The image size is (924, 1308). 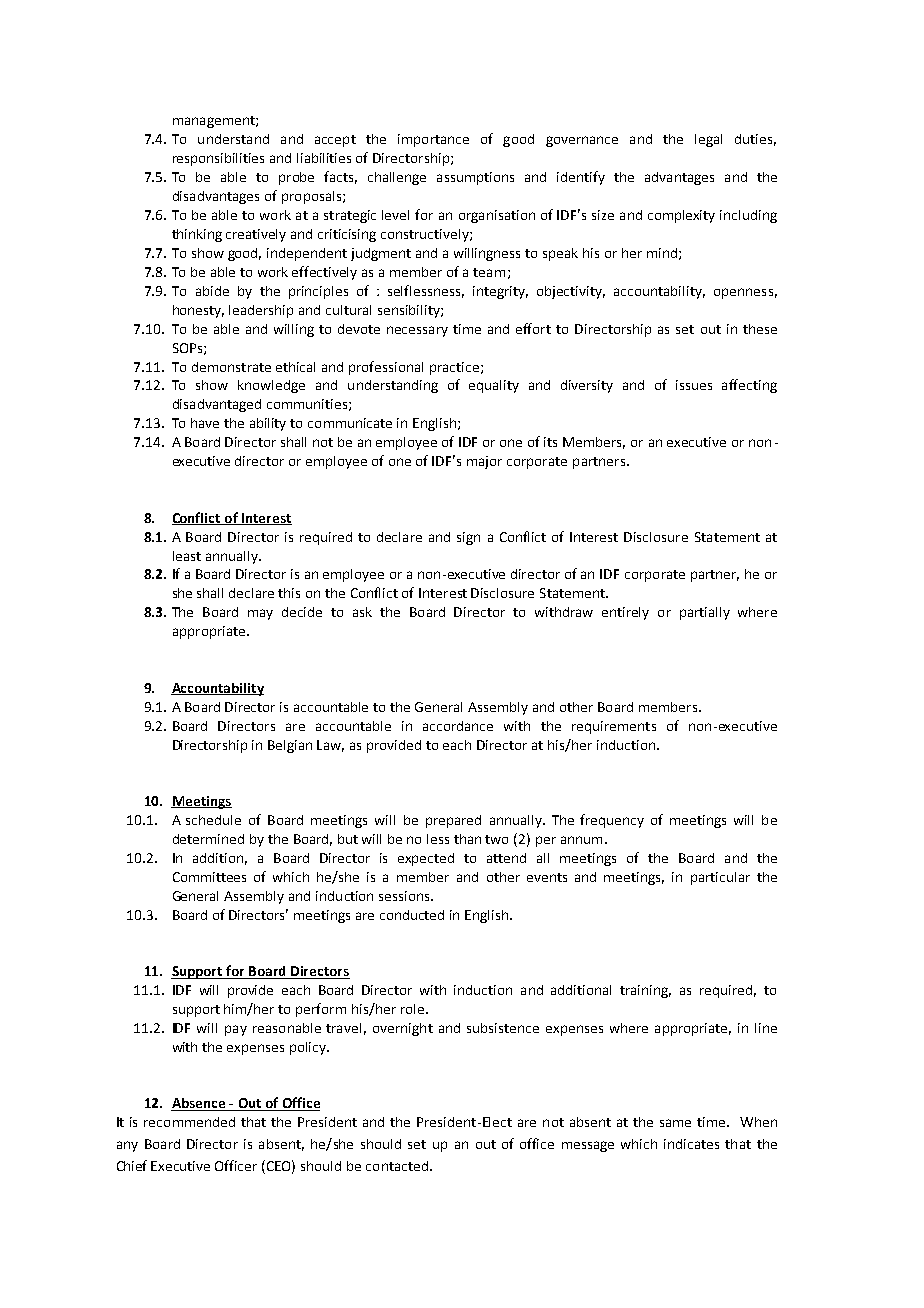 What do you see at coordinates (454, 368) in the screenshot?
I see `practice` at bounding box center [454, 368].
